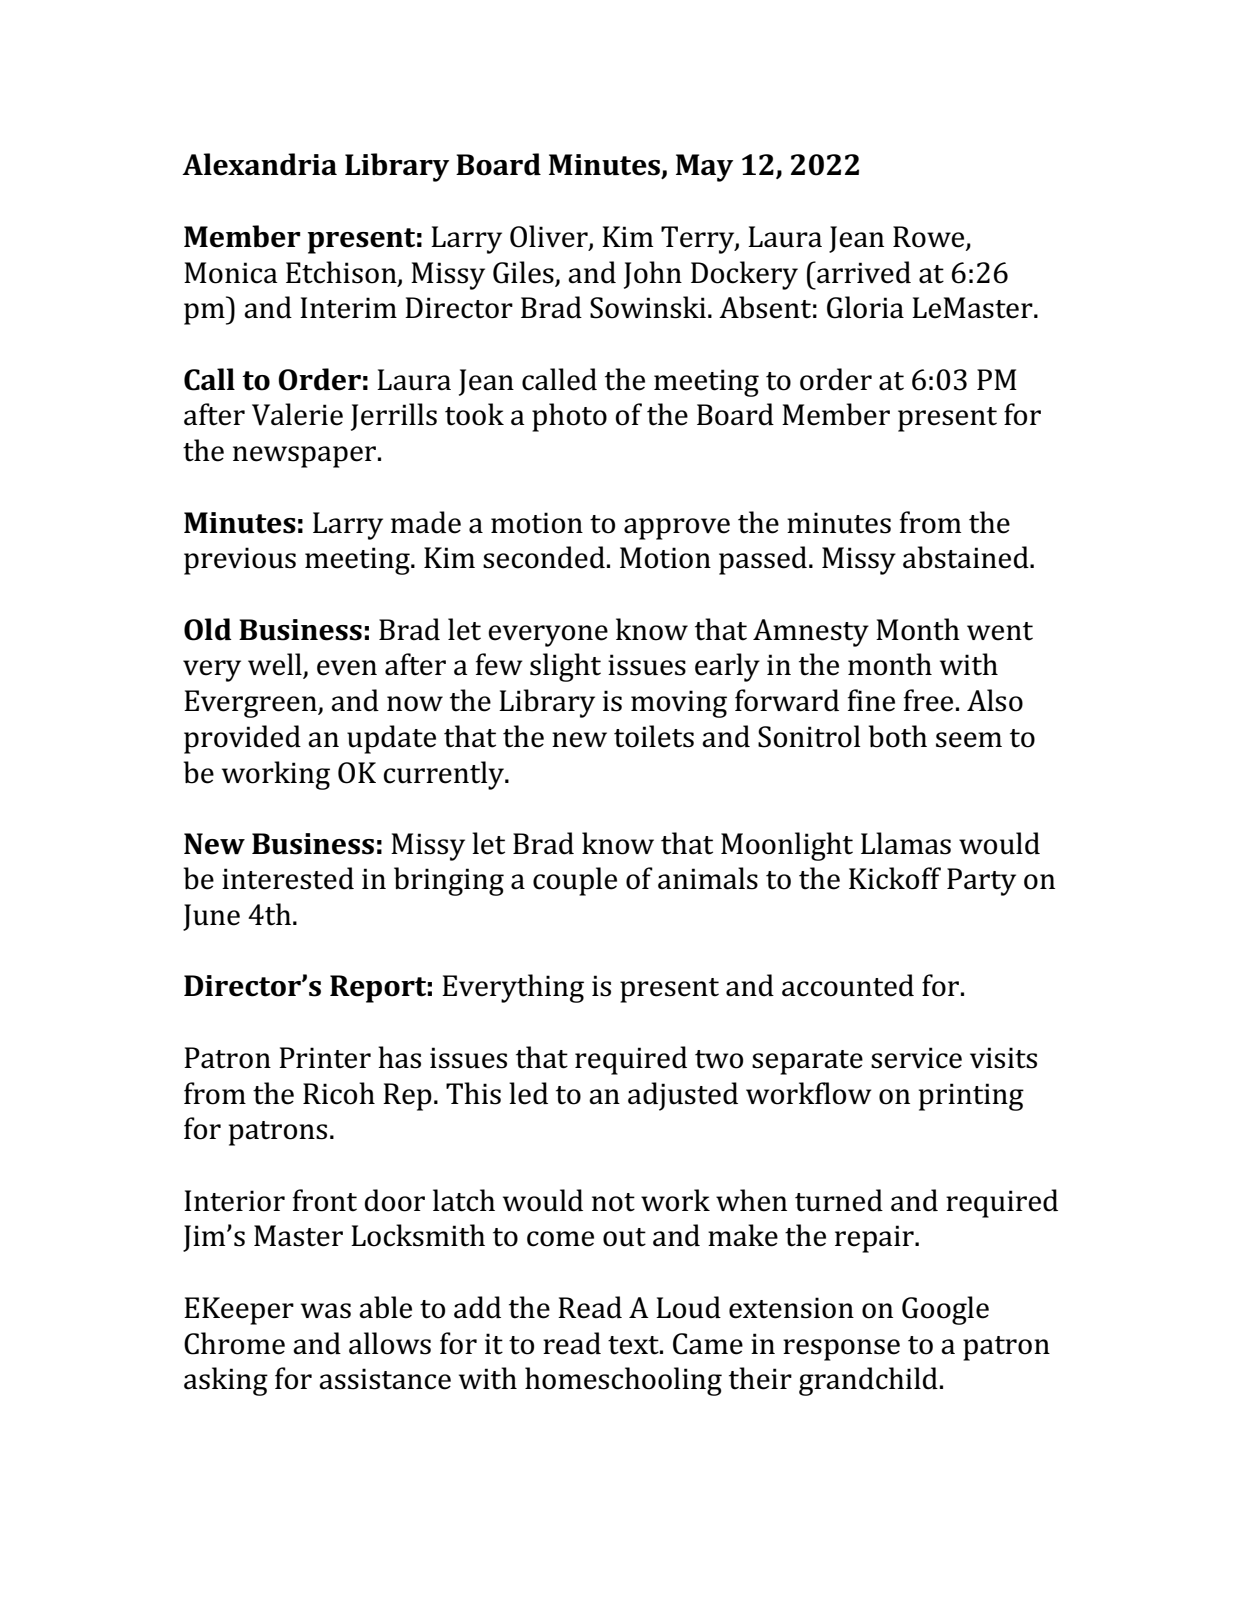 This page has height=1608, width=1242. What do you see at coordinates (945, 1310) in the page?
I see `Google` at bounding box center [945, 1310].
